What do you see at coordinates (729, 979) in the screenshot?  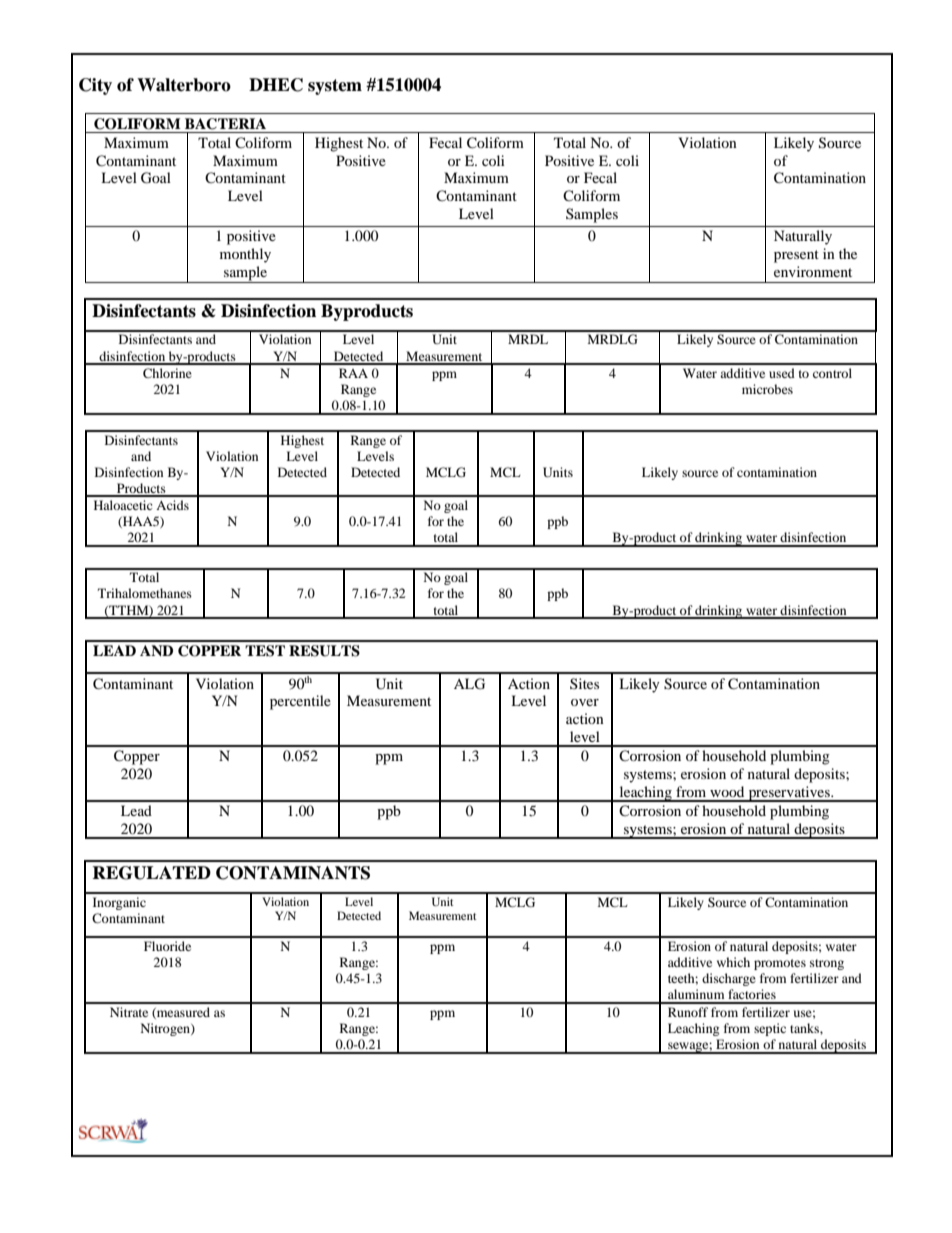 I see `discharge` at bounding box center [729, 979].
